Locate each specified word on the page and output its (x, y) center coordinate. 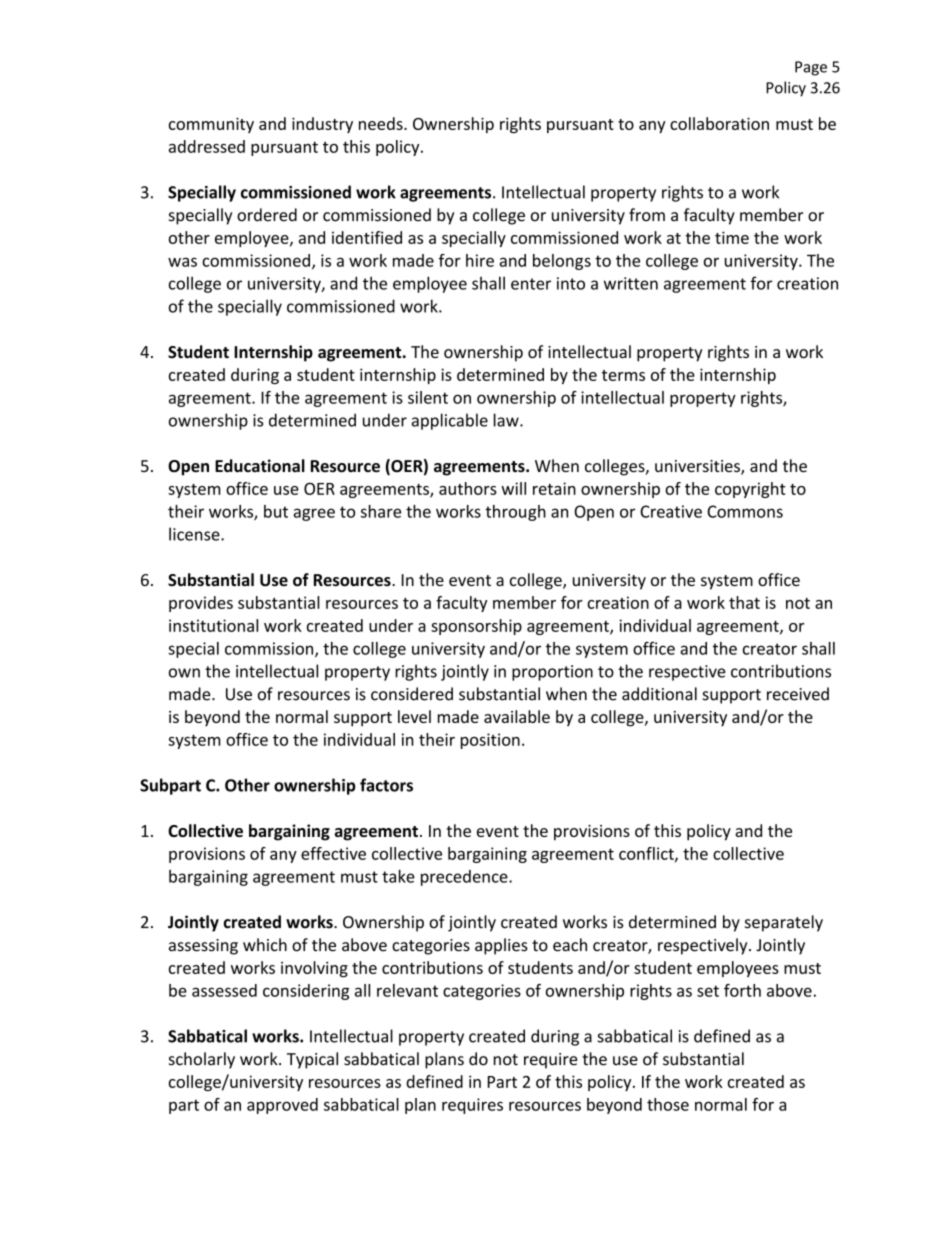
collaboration (719, 123)
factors (386, 785)
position (490, 741)
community (211, 125)
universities (698, 467)
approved (282, 1106)
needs (382, 123)
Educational (260, 466)
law (507, 420)
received (798, 694)
